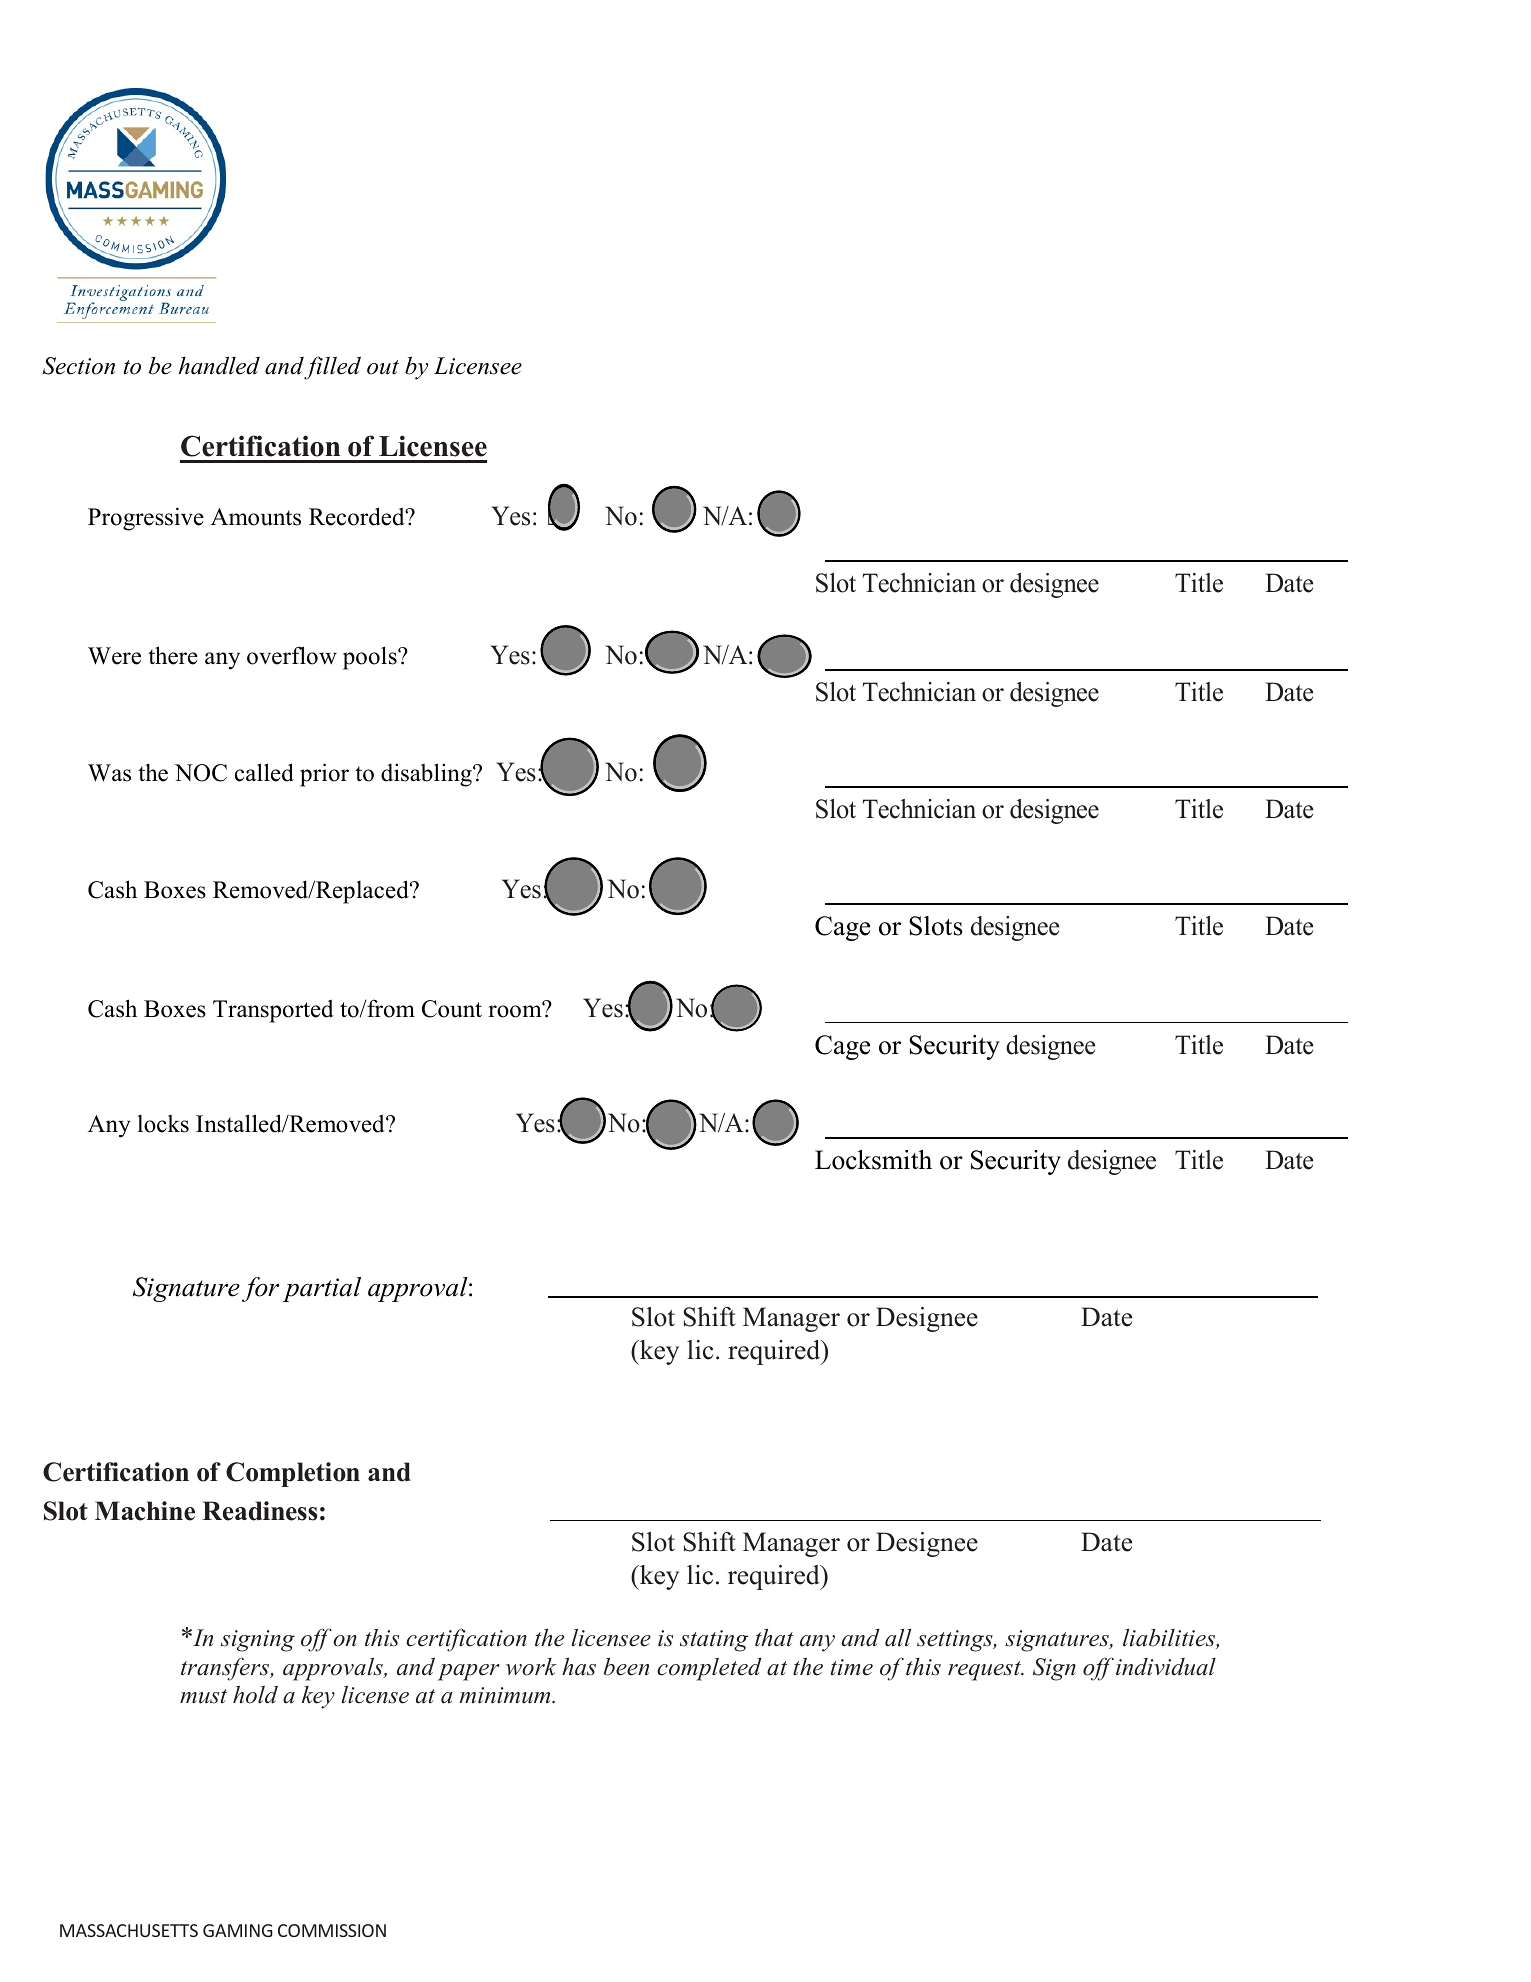 The height and width of the image is (1982, 1531). Describe the element at coordinates (273, 1011) in the image. I see `Transported` at that location.
